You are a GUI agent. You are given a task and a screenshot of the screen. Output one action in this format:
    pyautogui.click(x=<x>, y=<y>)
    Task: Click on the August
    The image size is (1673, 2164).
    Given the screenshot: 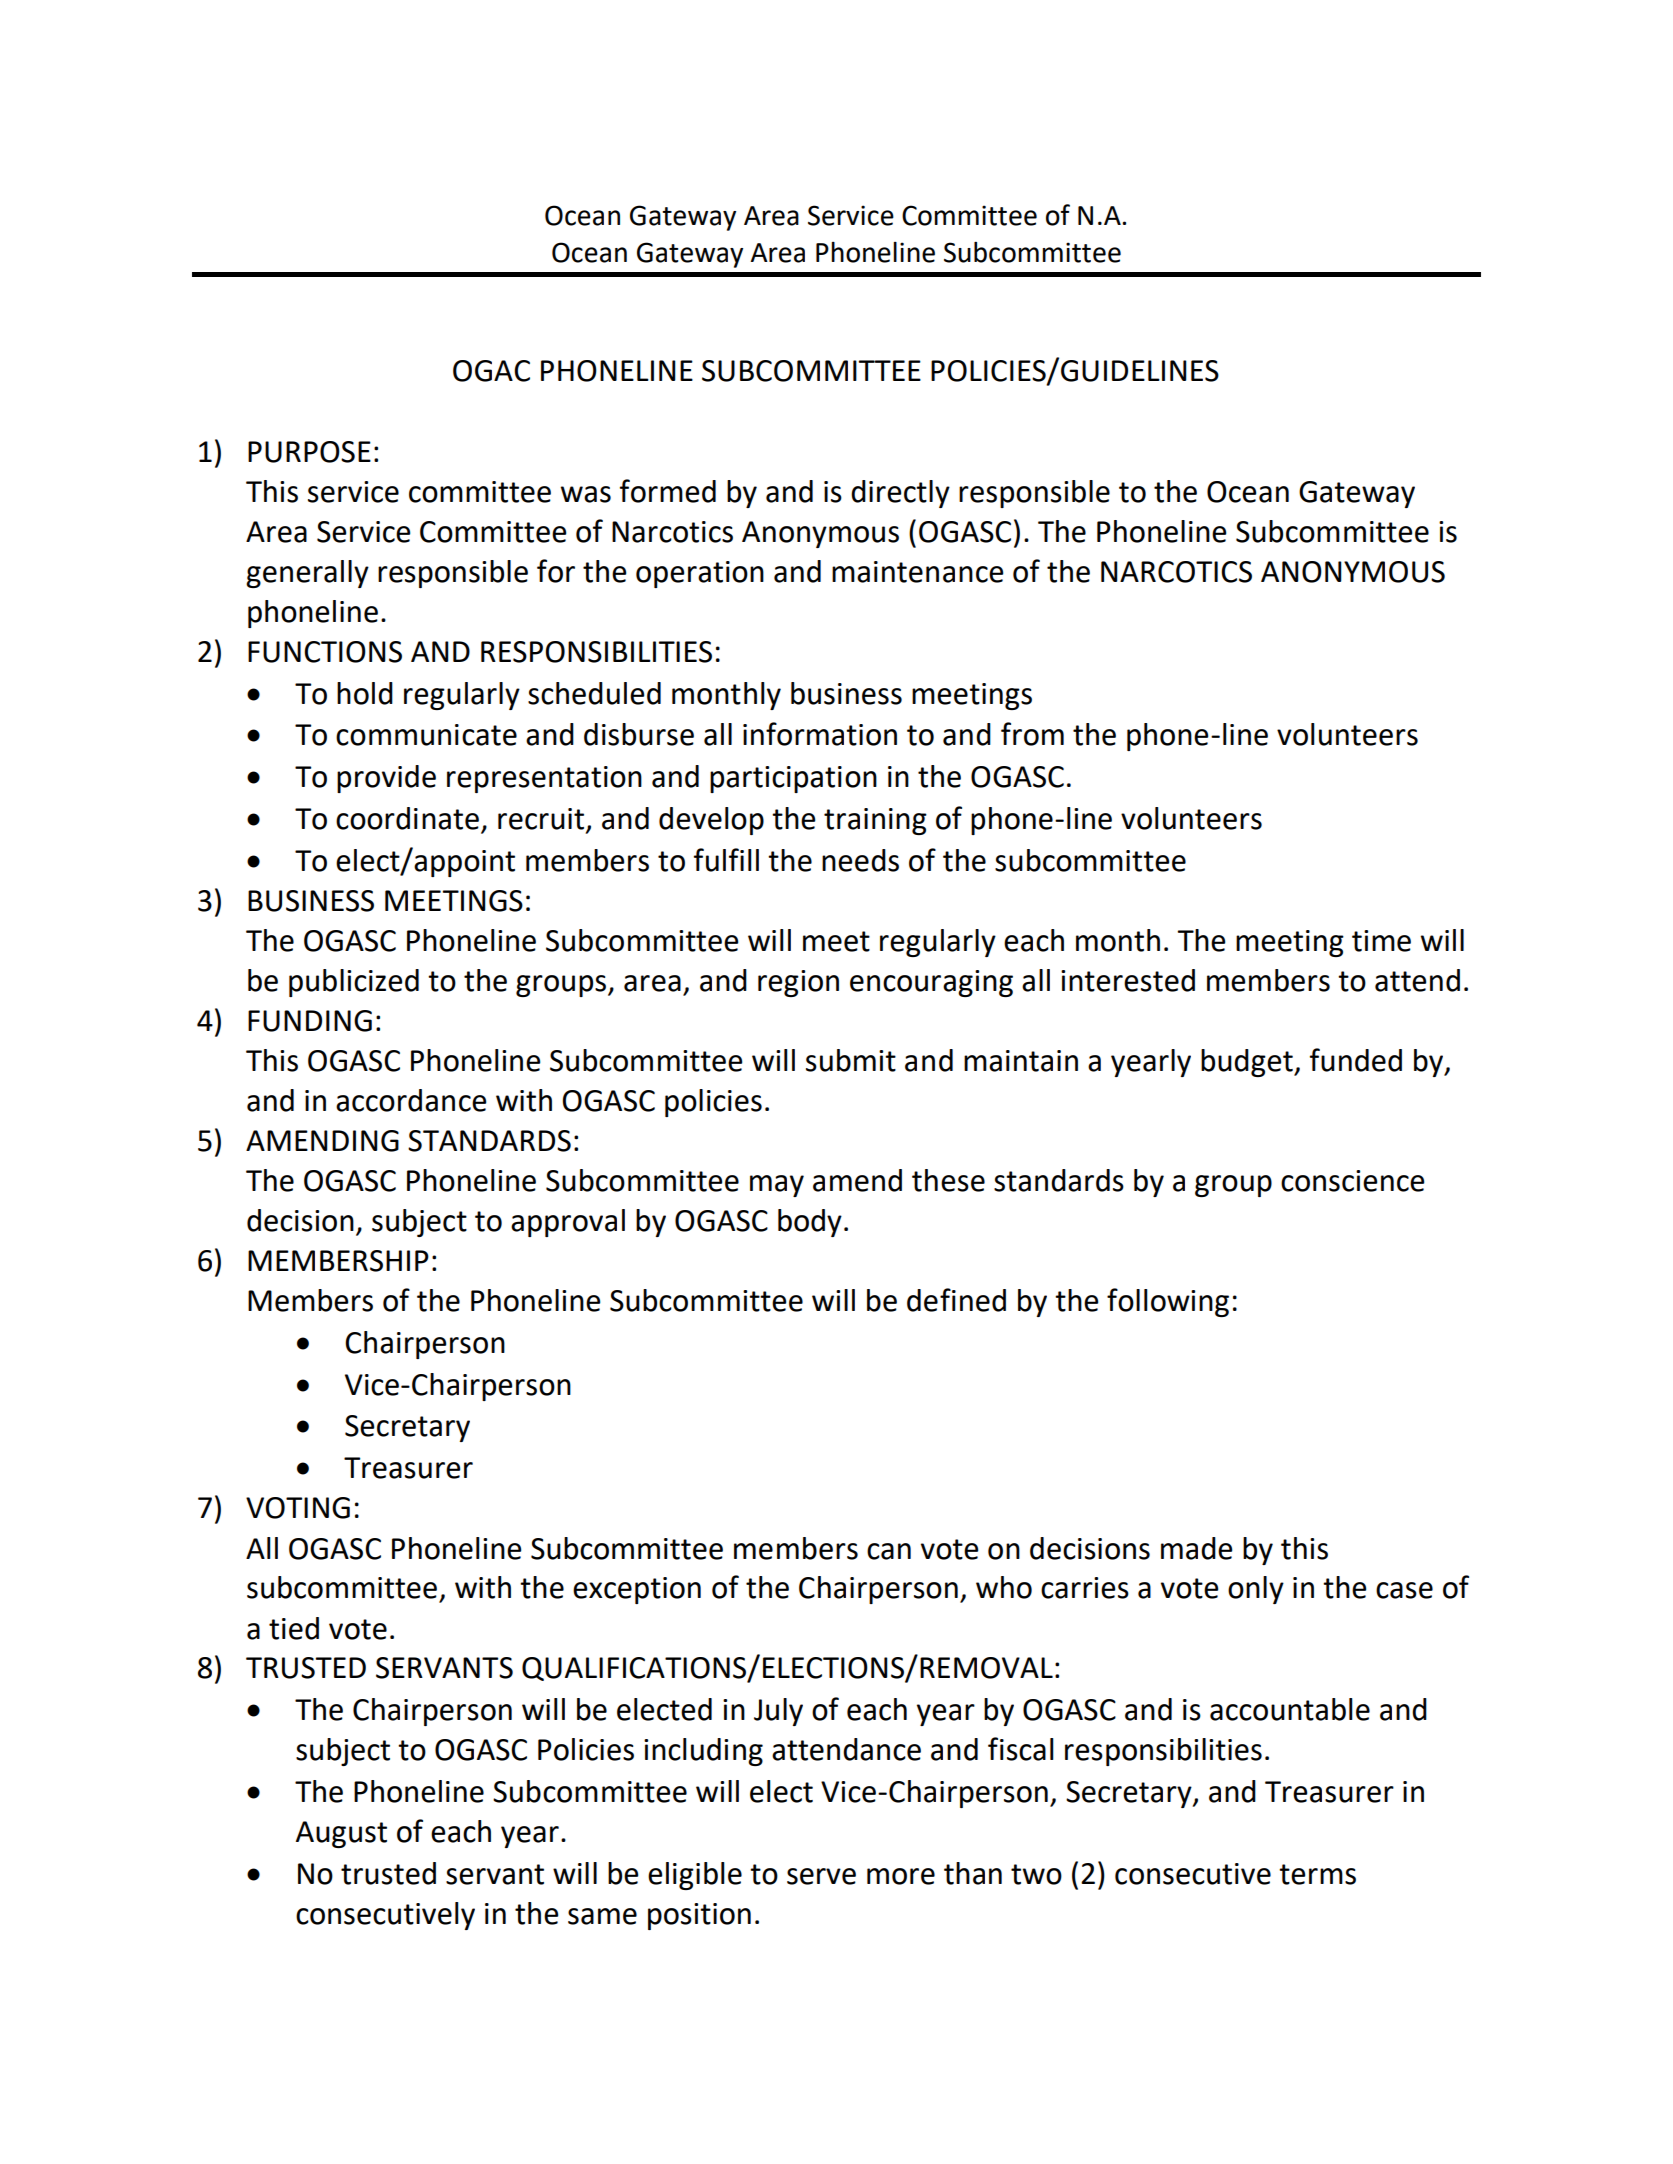 What is the action you would take?
    pyautogui.click(x=341, y=1834)
